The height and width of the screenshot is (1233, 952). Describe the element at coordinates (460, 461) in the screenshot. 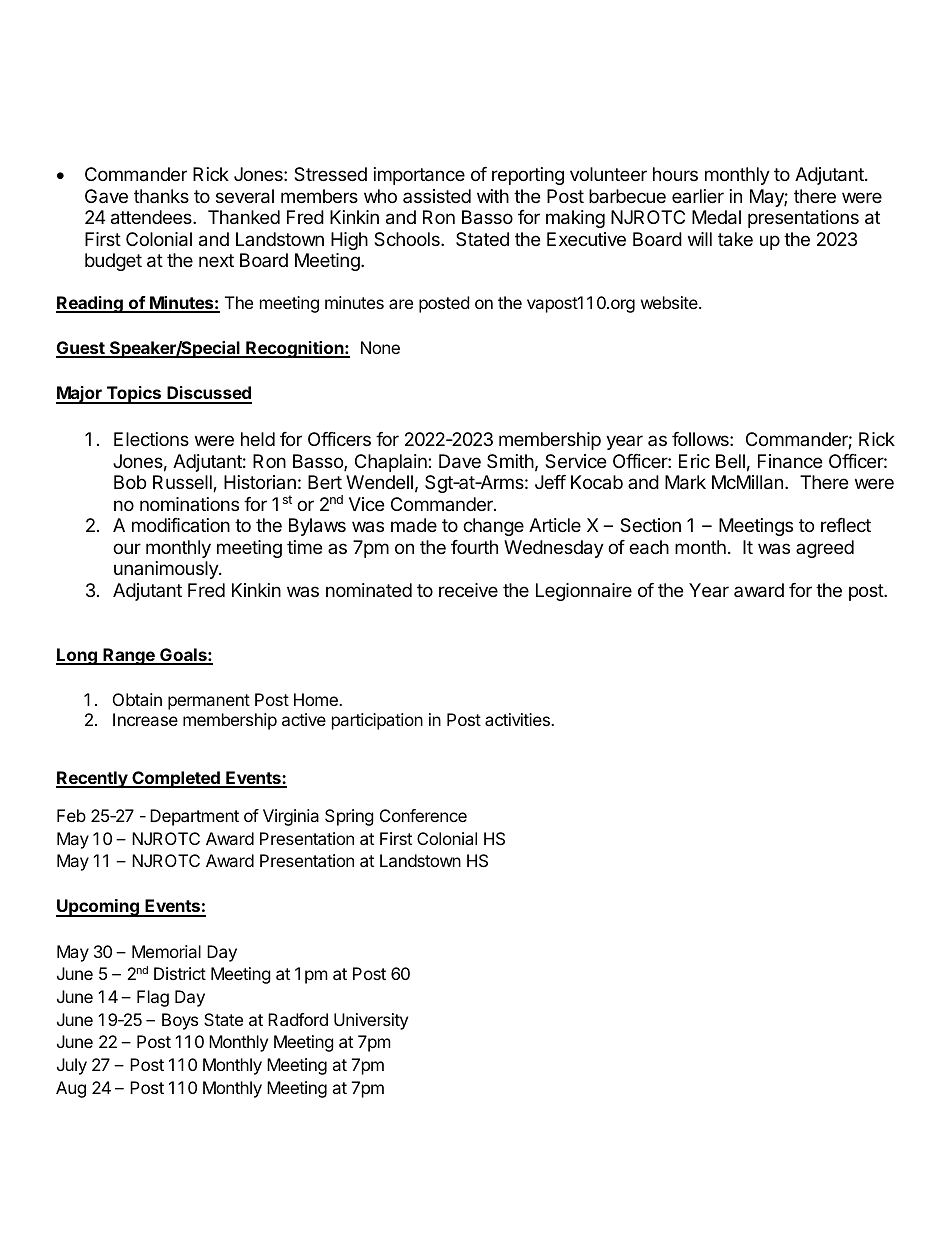

I see `Dave` at that location.
